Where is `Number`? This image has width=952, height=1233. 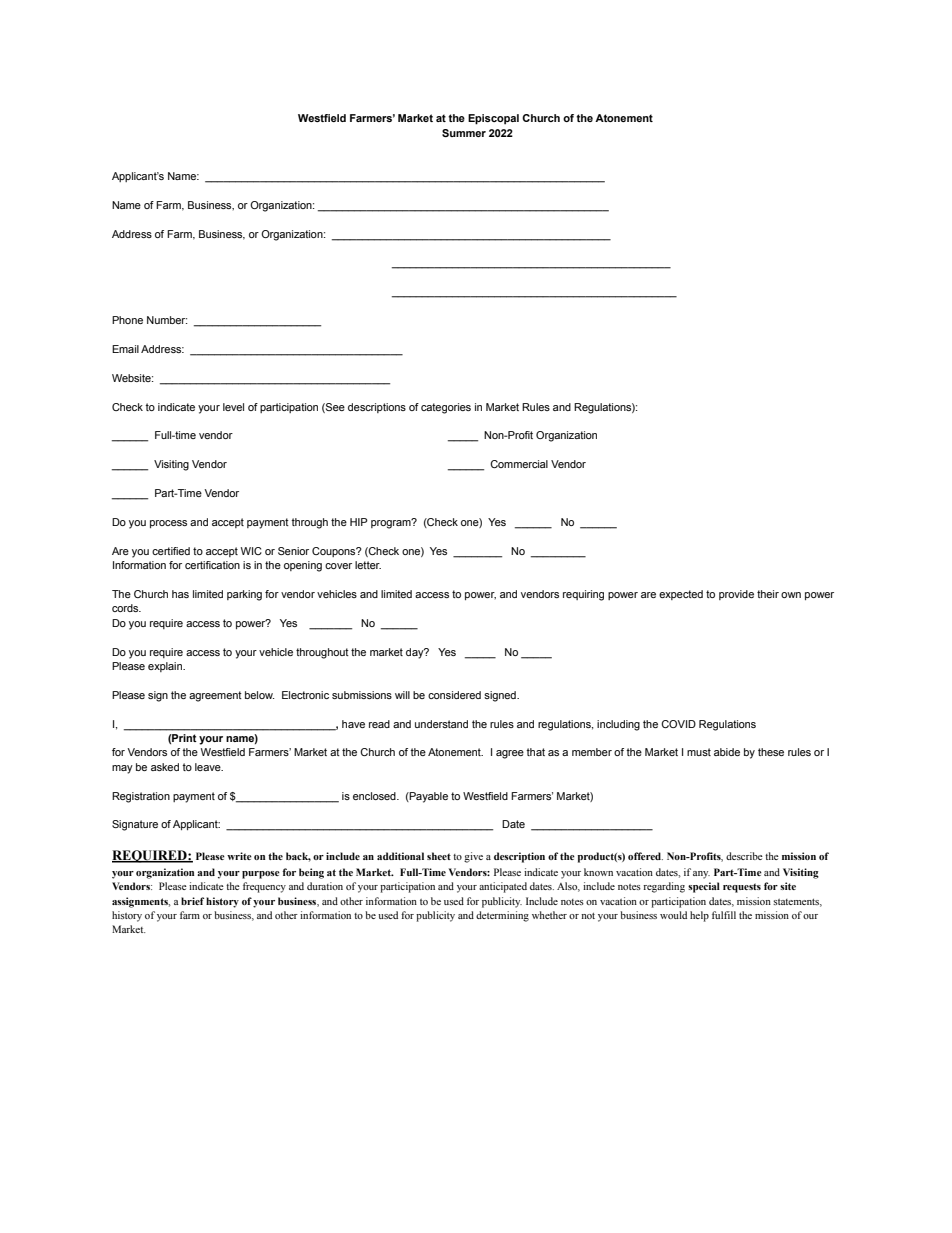
Number is located at coordinates (167, 320).
